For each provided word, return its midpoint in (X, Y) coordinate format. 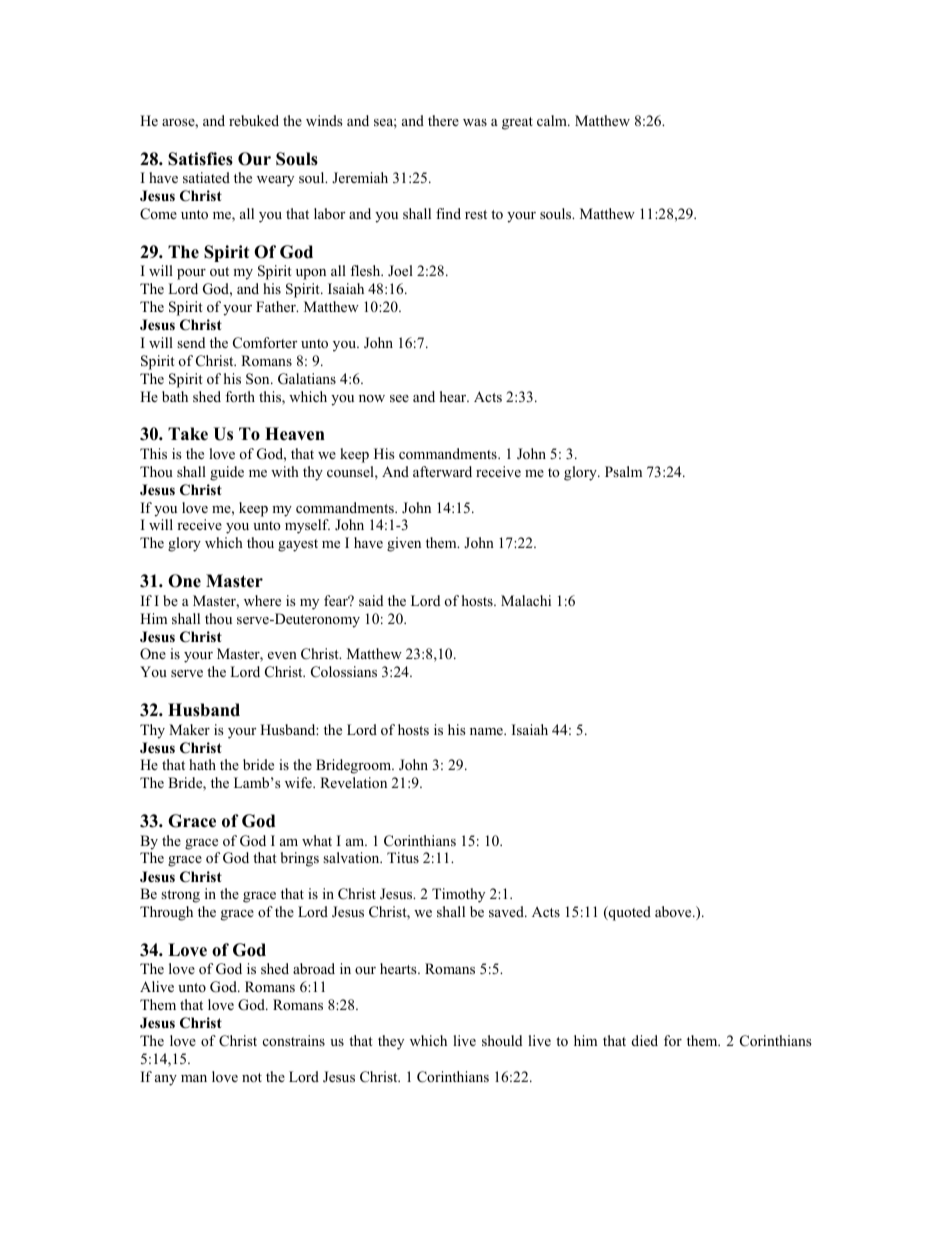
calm (553, 120)
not (252, 1077)
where (262, 600)
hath (202, 764)
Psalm (623, 471)
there (443, 120)
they (391, 1042)
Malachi (526, 600)
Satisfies (200, 159)
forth (240, 396)
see (399, 398)
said (371, 600)
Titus (403, 857)
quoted (629, 913)
